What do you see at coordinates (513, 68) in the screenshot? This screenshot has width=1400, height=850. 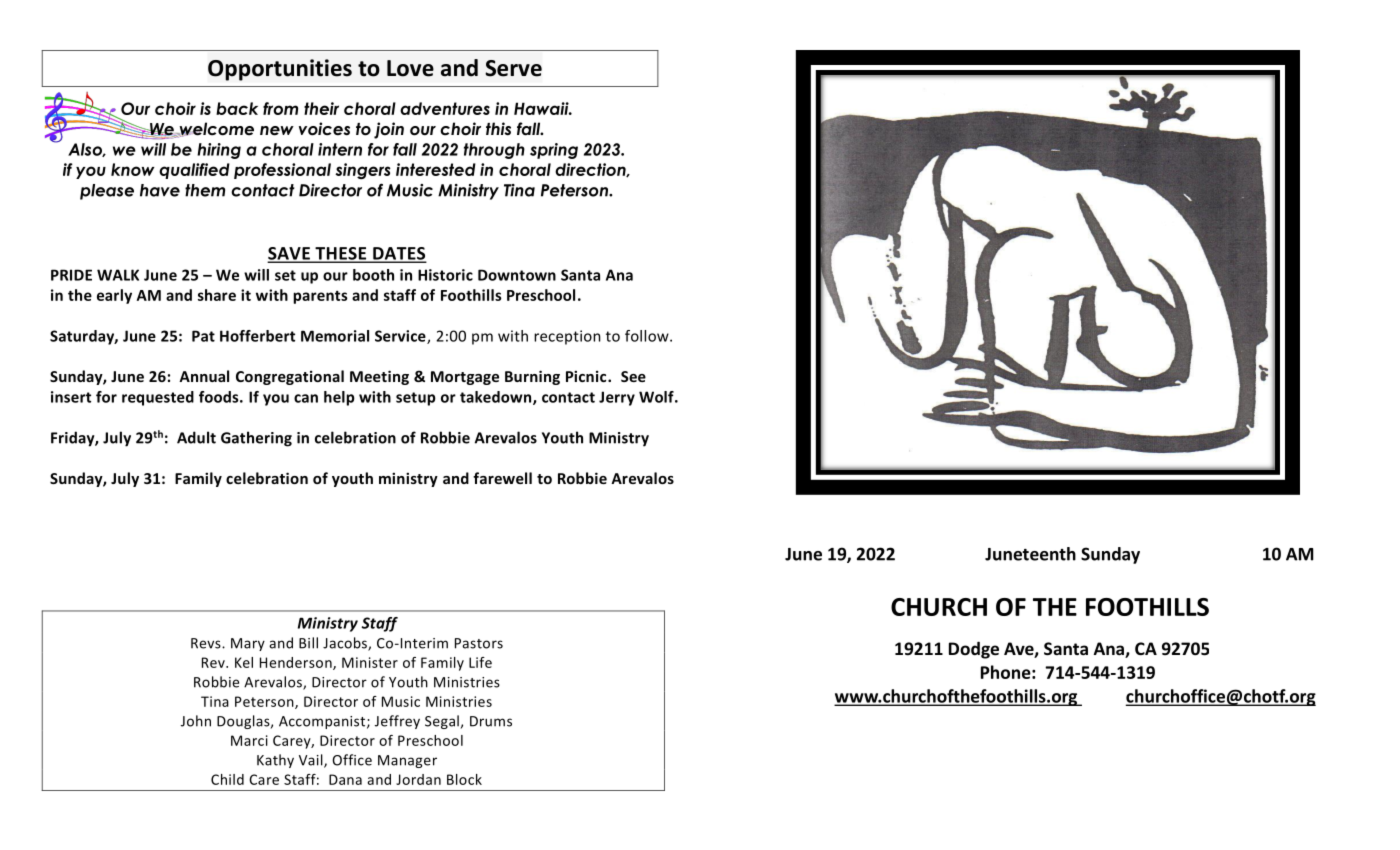 I see `Serve` at bounding box center [513, 68].
